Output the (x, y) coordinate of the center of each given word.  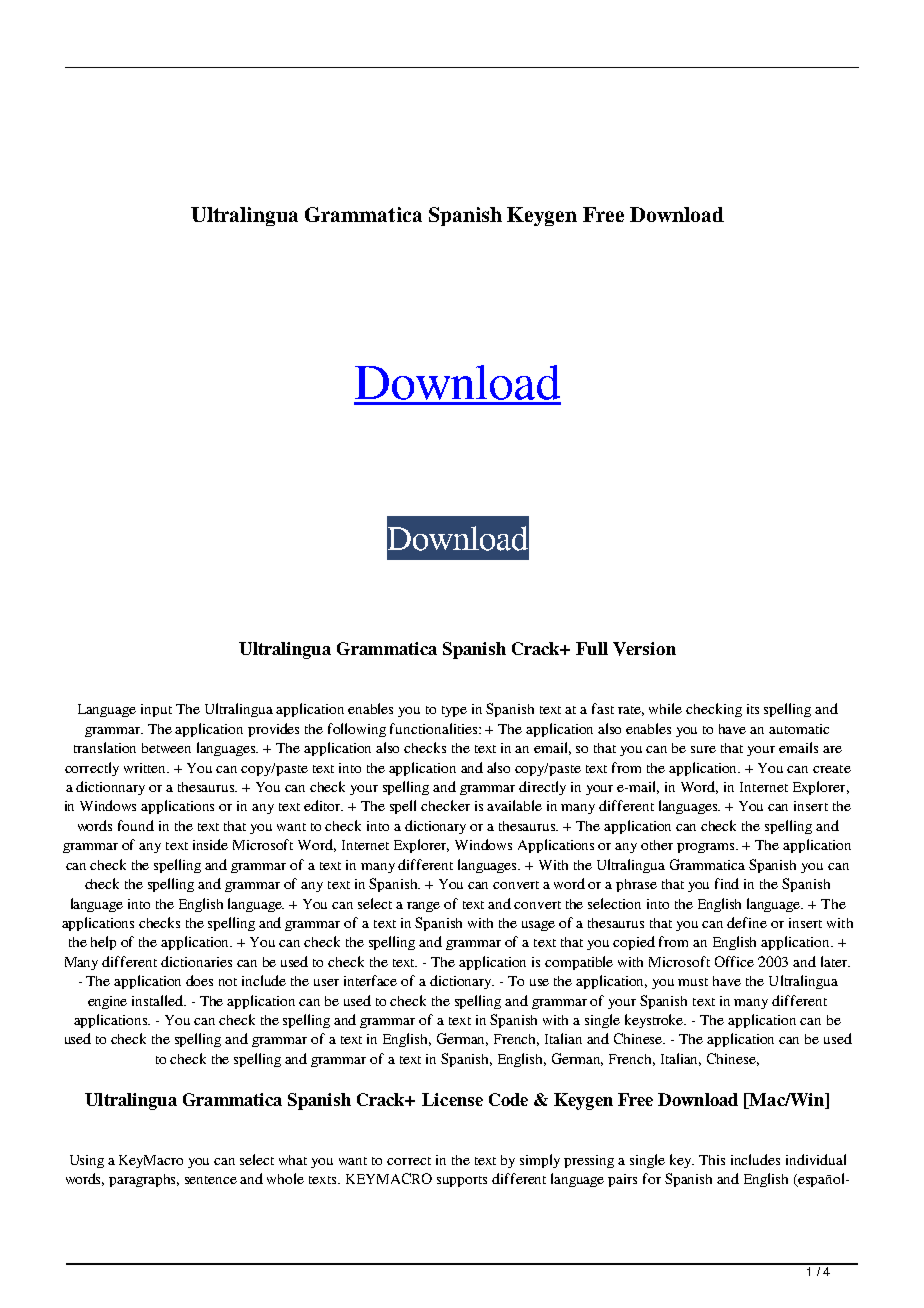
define (747, 922)
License (452, 1099)
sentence (211, 1180)
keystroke (655, 1021)
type (454, 711)
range (423, 907)
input (156, 710)
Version (644, 649)
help (103, 943)
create (832, 769)
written (146, 768)
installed (159, 1000)
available (514, 805)
